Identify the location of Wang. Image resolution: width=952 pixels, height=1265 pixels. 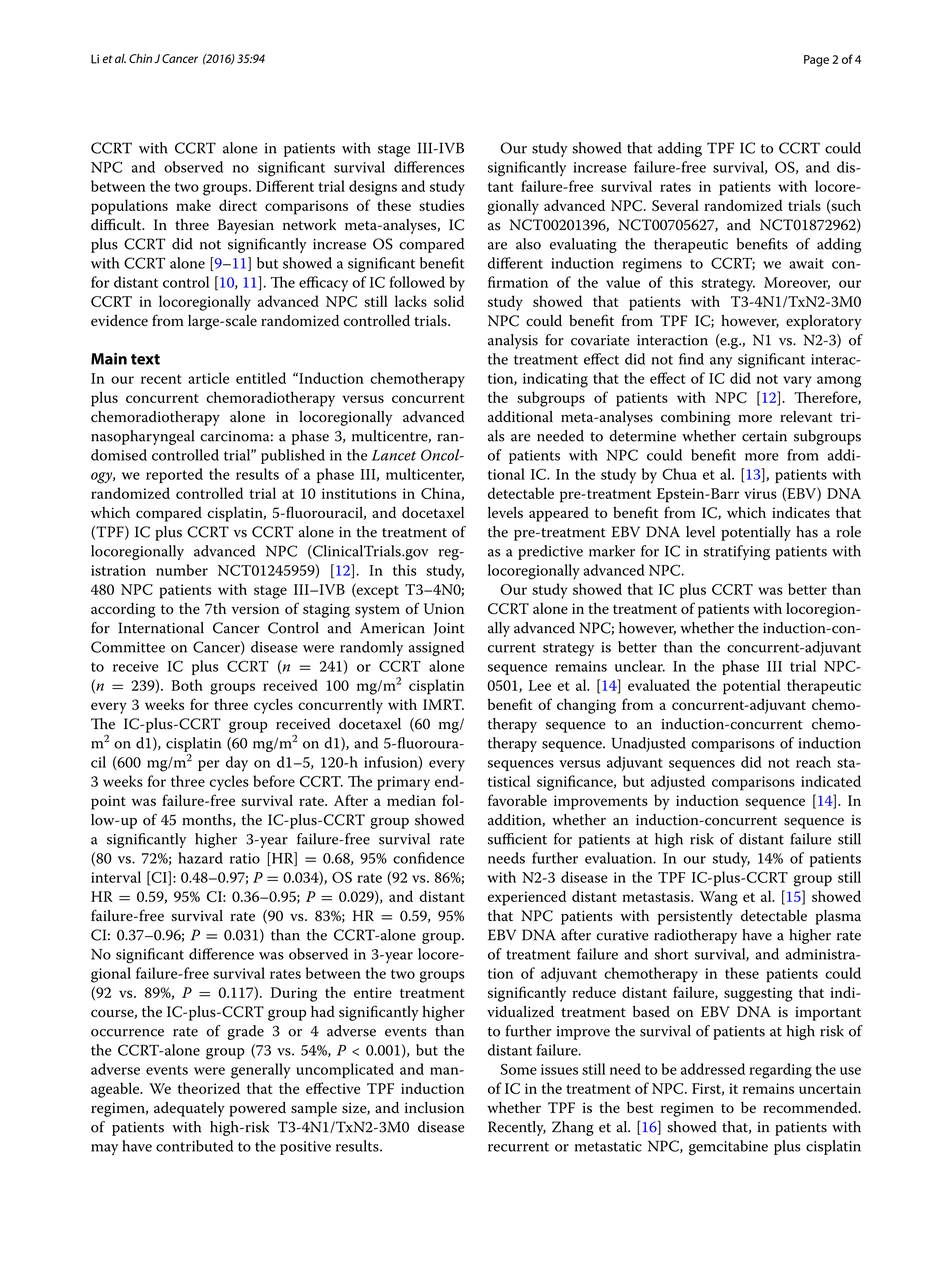
(718, 898).
